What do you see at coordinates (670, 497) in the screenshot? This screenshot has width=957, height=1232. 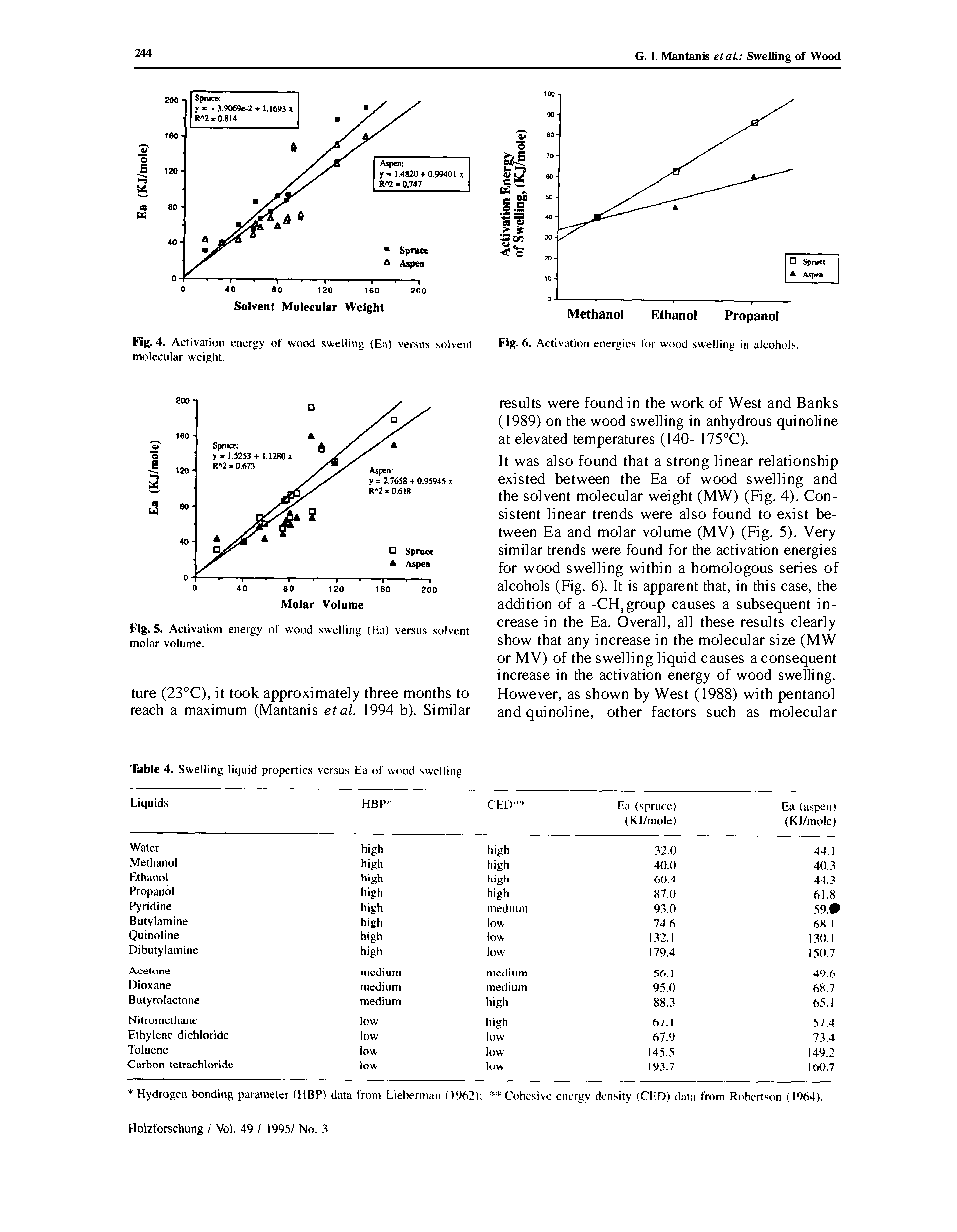 I see `weight` at bounding box center [670, 497].
